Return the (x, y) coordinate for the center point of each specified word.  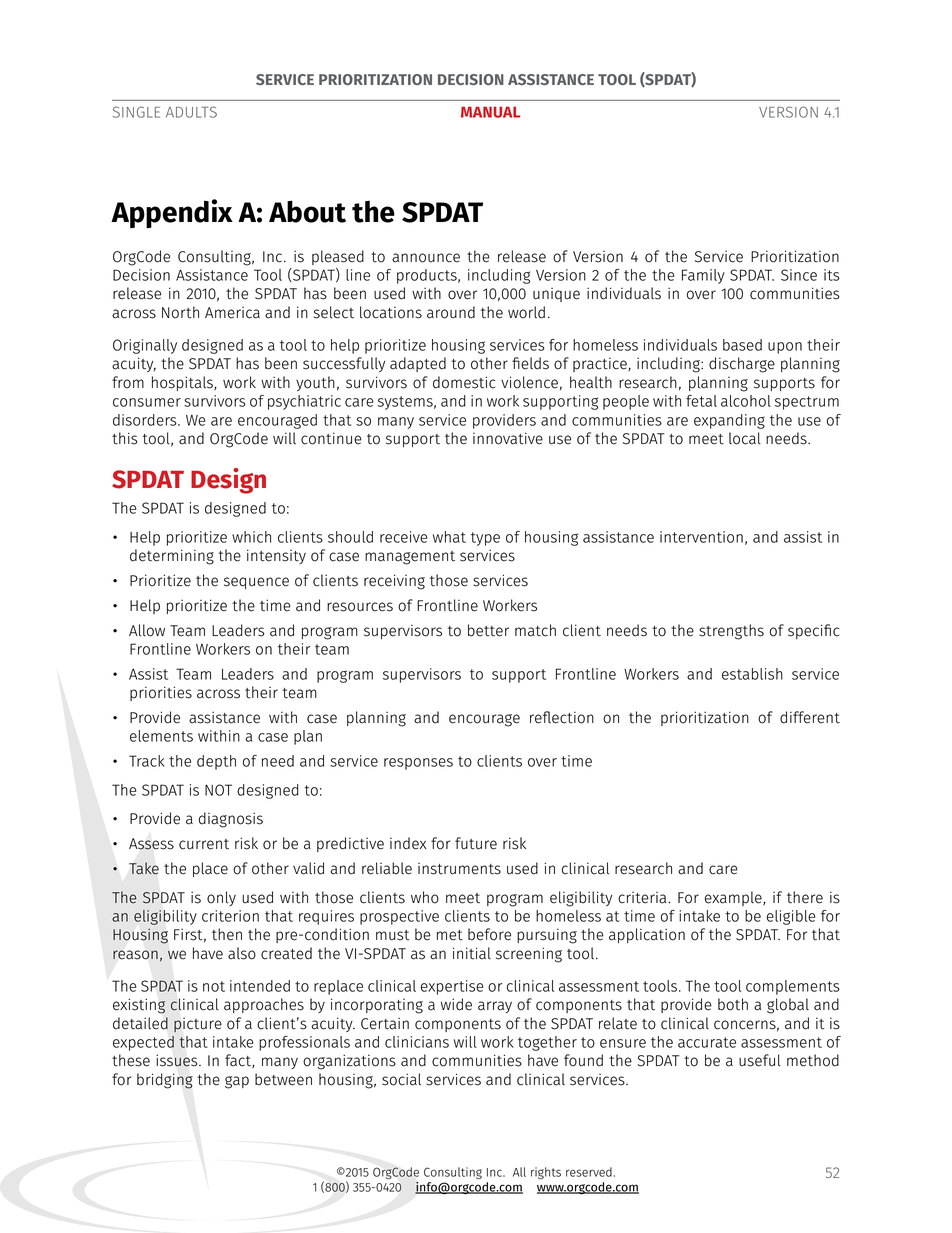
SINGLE (136, 112)
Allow (147, 630)
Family (703, 276)
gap (237, 1082)
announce (426, 258)
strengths (731, 632)
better (488, 630)
